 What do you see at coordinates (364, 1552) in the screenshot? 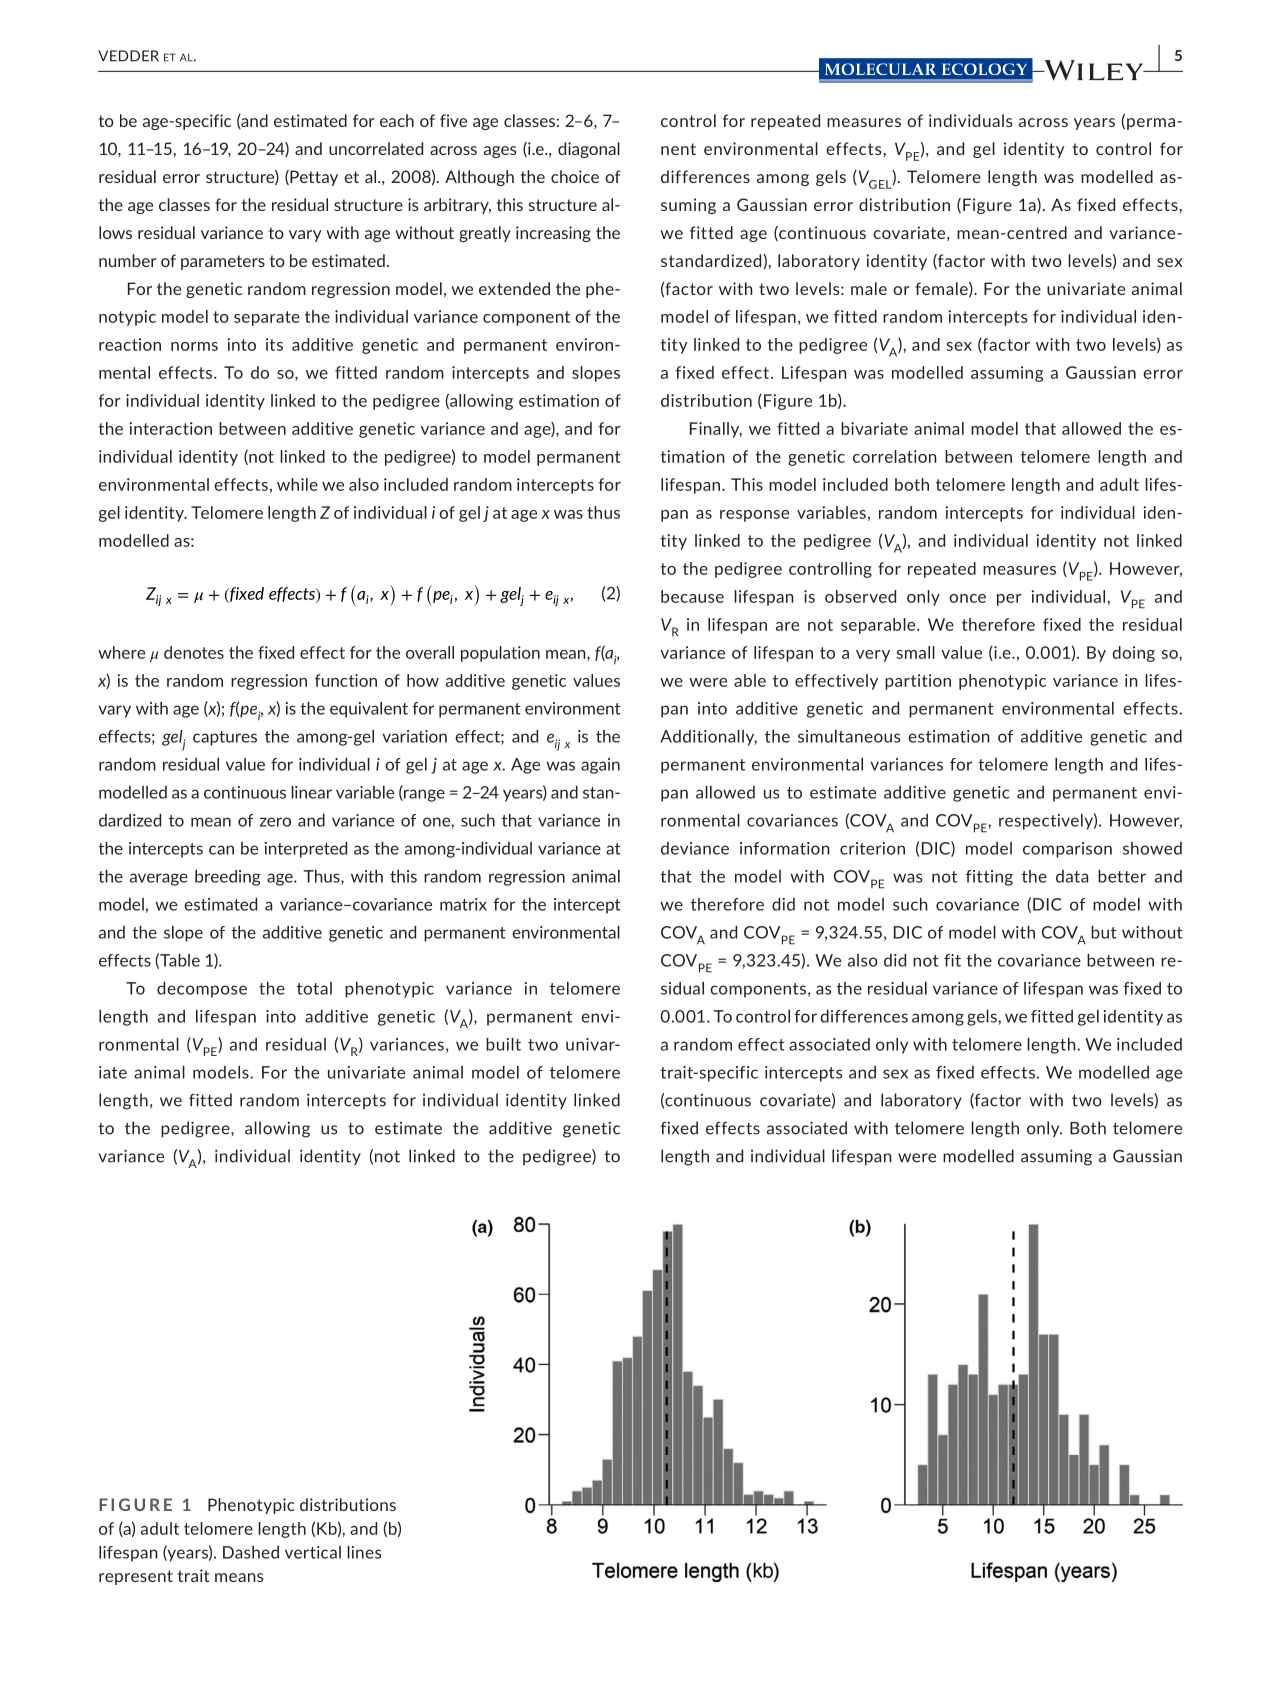
I see `lines` at bounding box center [364, 1552].
